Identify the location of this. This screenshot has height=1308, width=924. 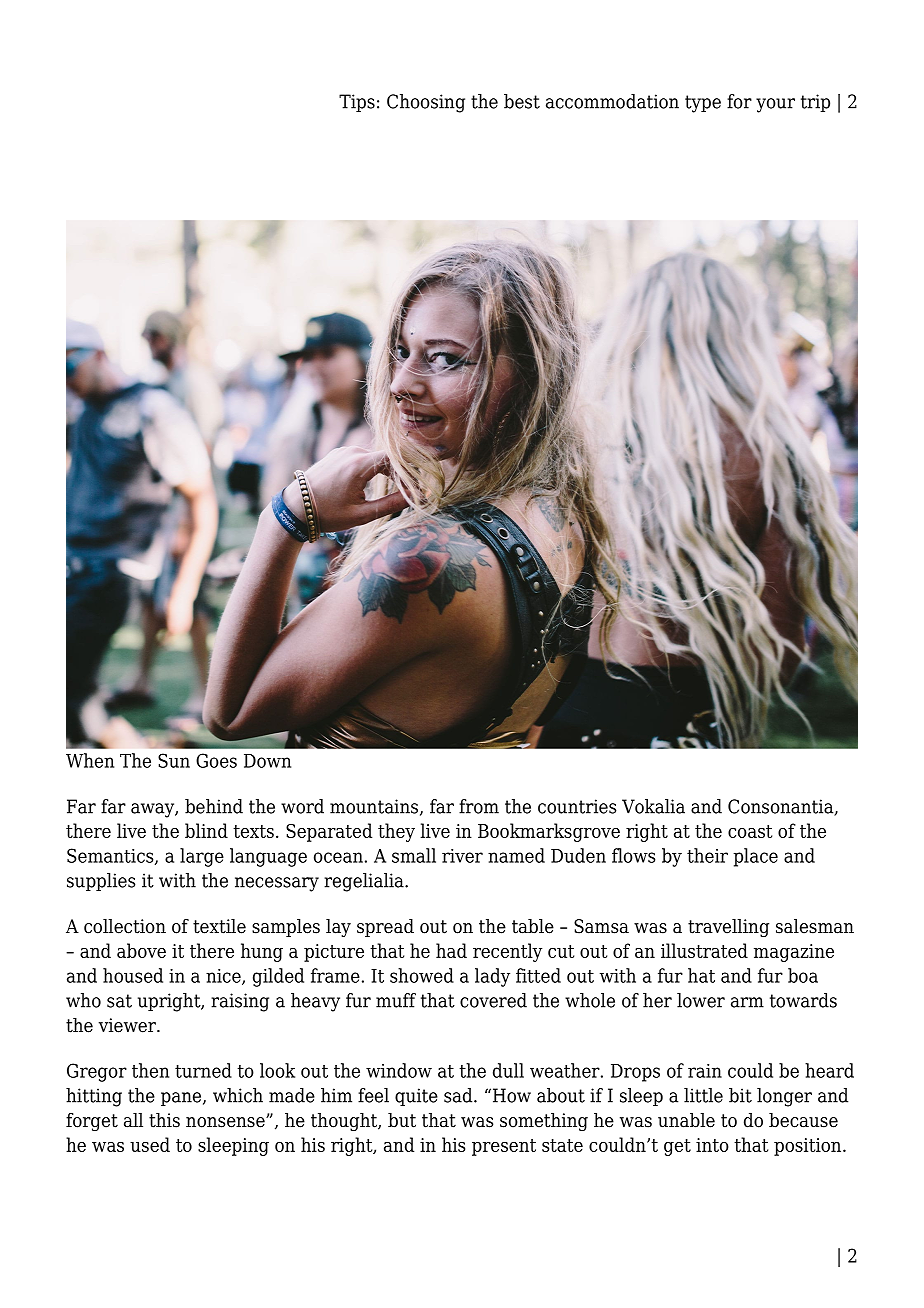
(164, 1120).
